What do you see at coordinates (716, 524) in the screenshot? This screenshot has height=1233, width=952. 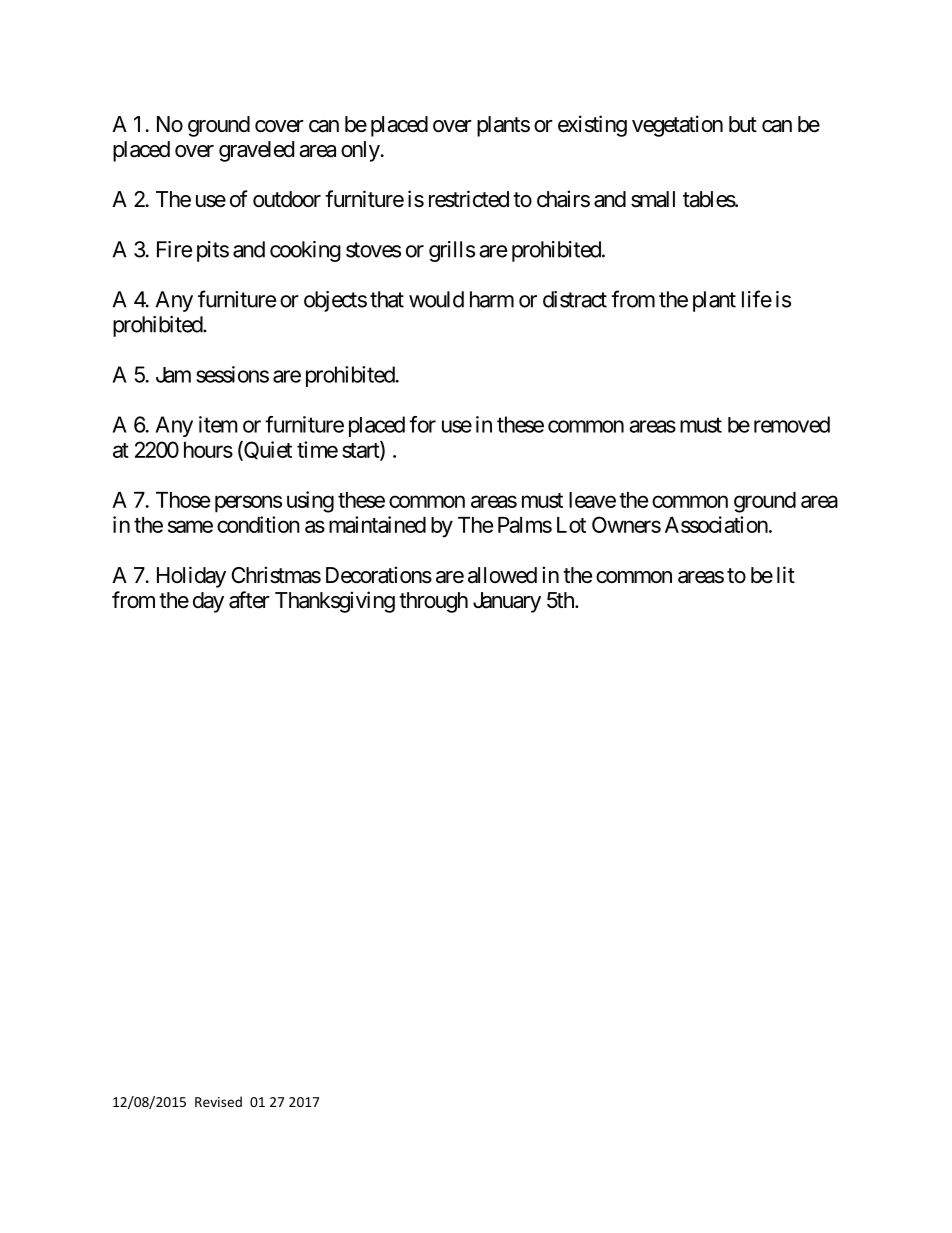 I see `Association` at bounding box center [716, 524].
